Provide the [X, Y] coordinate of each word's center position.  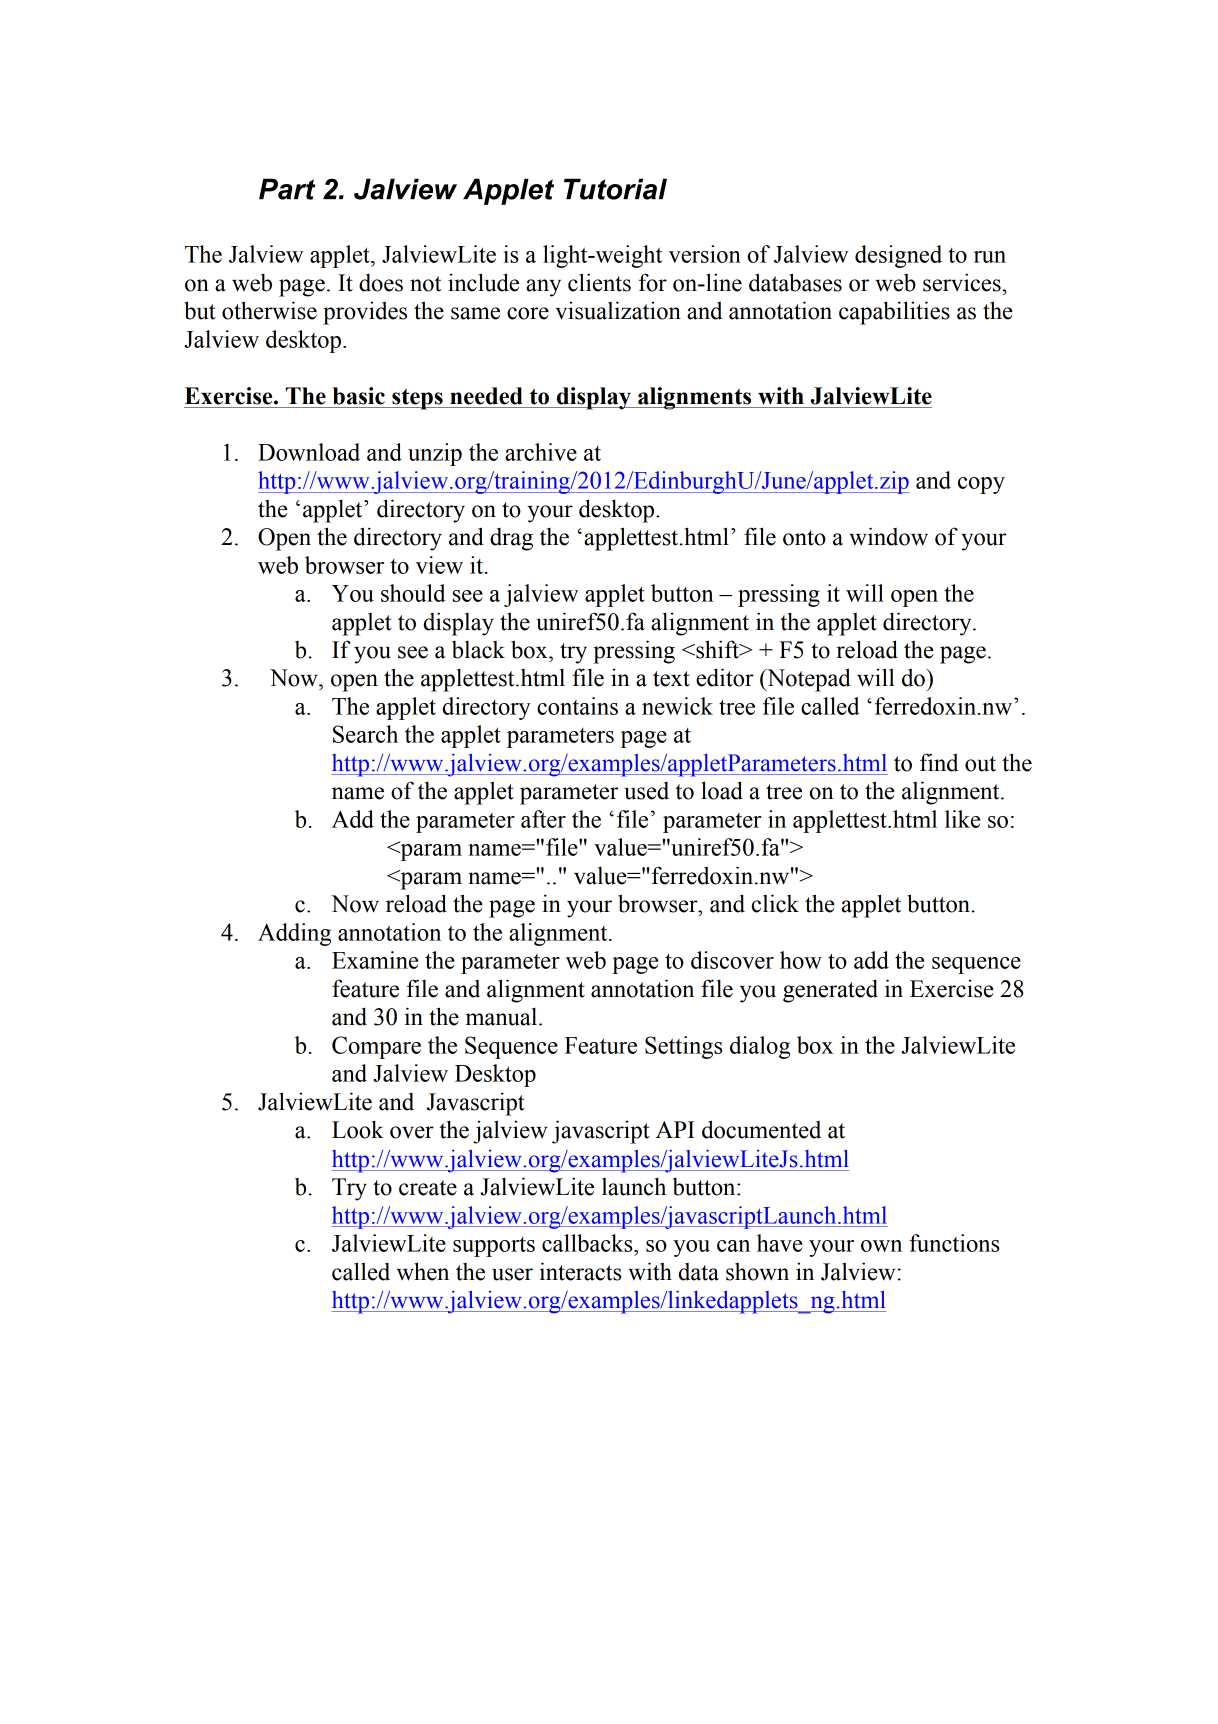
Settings [684, 1047]
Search [365, 734]
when [423, 1271]
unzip [435, 454]
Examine [375, 960]
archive [541, 452]
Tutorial [615, 189]
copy [981, 485]
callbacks [588, 1243]
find [939, 762]
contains [577, 706]
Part [287, 189]
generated [830, 991]
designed [898, 256]
